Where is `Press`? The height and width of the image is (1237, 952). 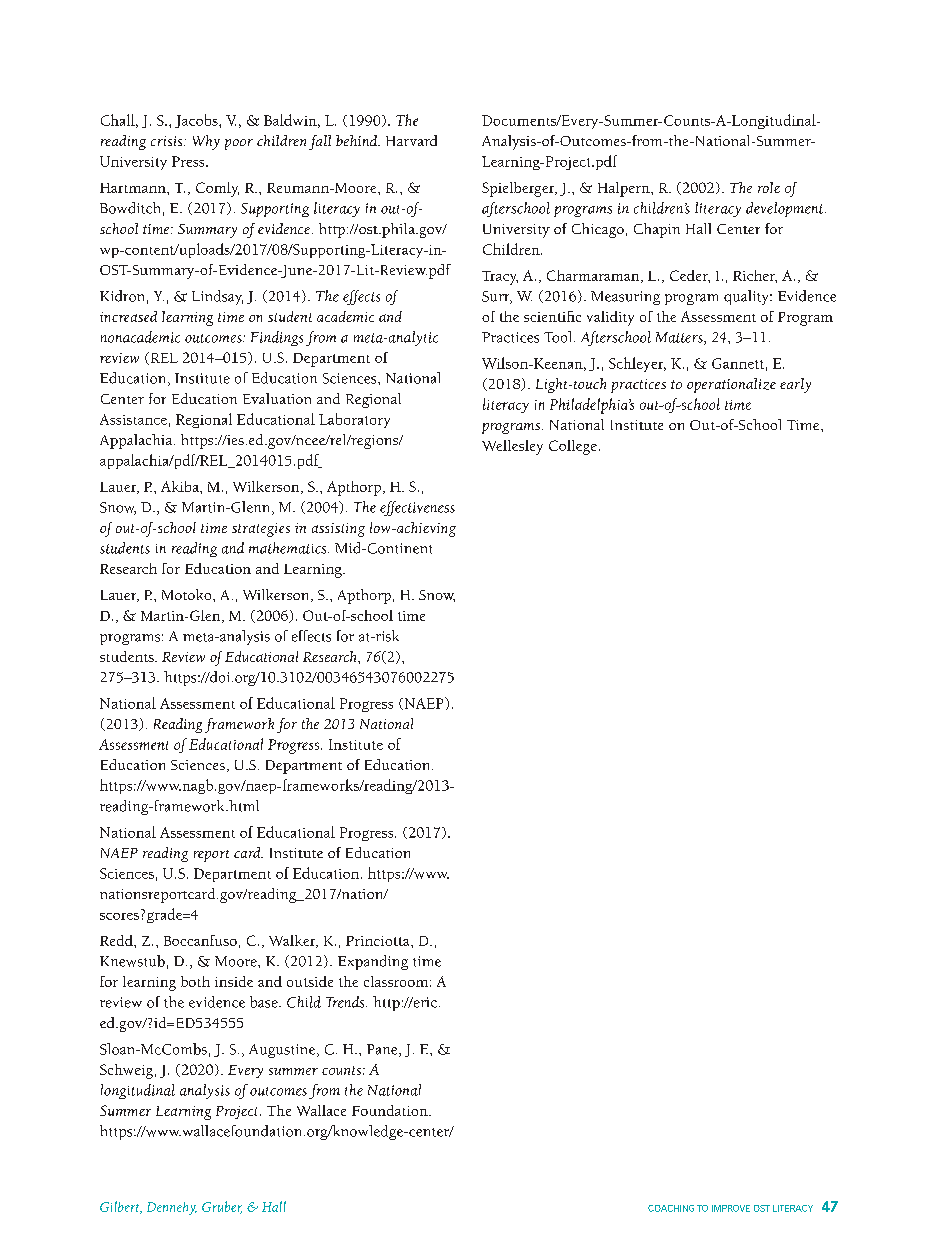 Press is located at coordinates (189, 161).
